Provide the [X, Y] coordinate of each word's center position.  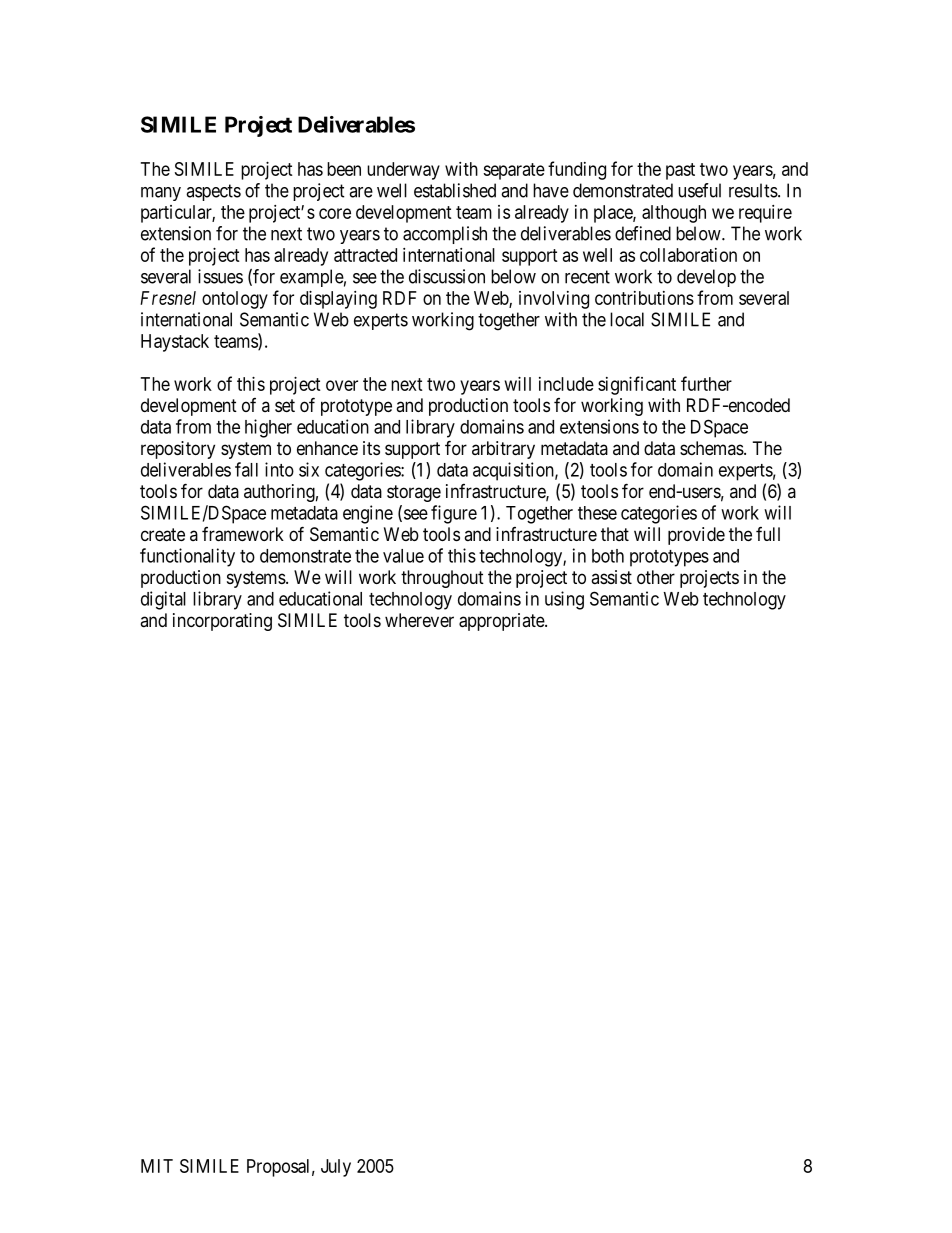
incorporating [222, 622]
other [656, 577]
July [336, 1168]
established [455, 190]
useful [699, 190]
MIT [157, 1166]
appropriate [502, 622]
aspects [213, 192]
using [564, 600]
